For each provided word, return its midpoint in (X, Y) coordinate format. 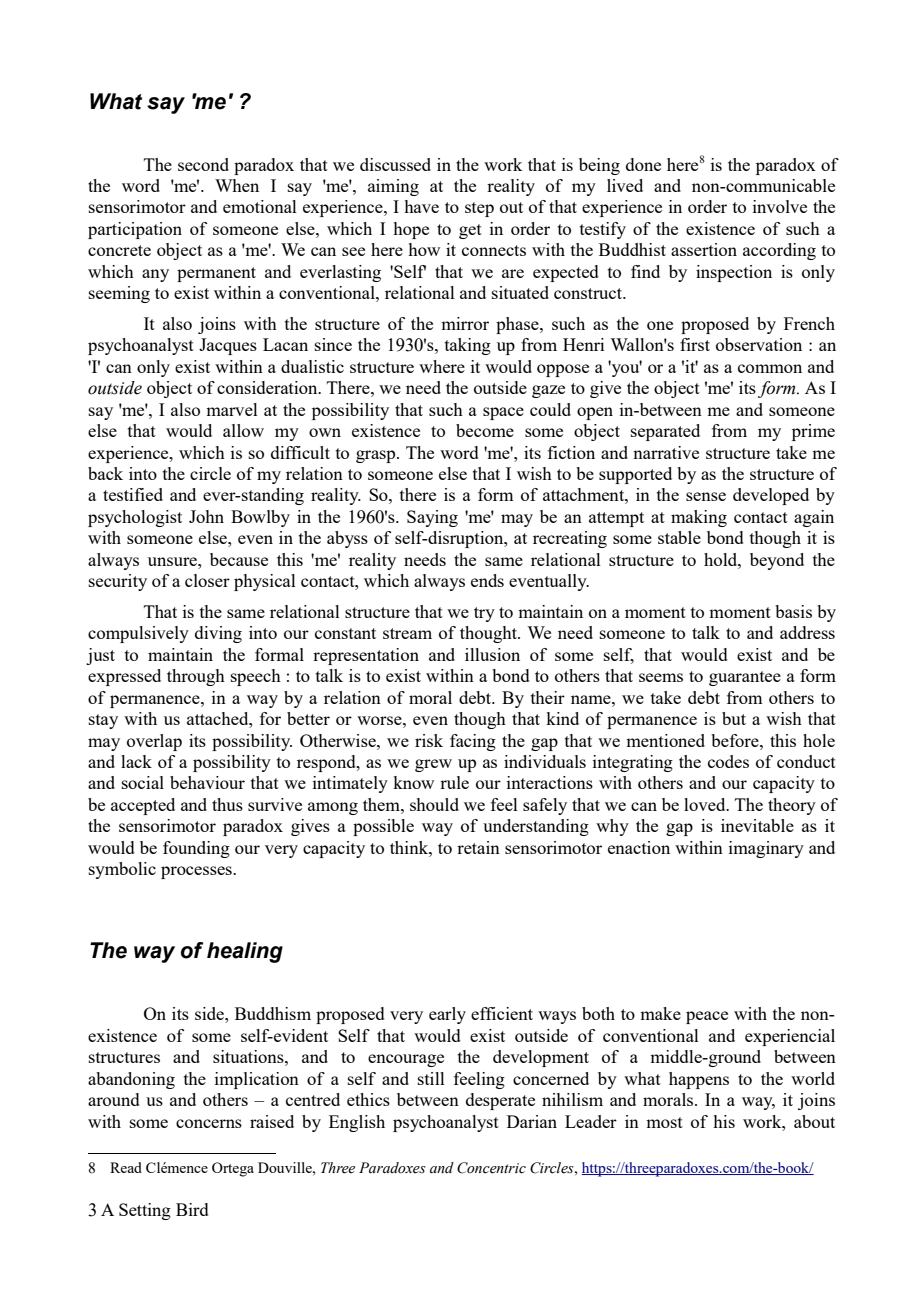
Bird (192, 1209)
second (203, 164)
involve (780, 206)
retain (478, 847)
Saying (432, 518)
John (206, 516)
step (479, 209)
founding (196, 849)
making (699, 518)
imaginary (766, 849)
